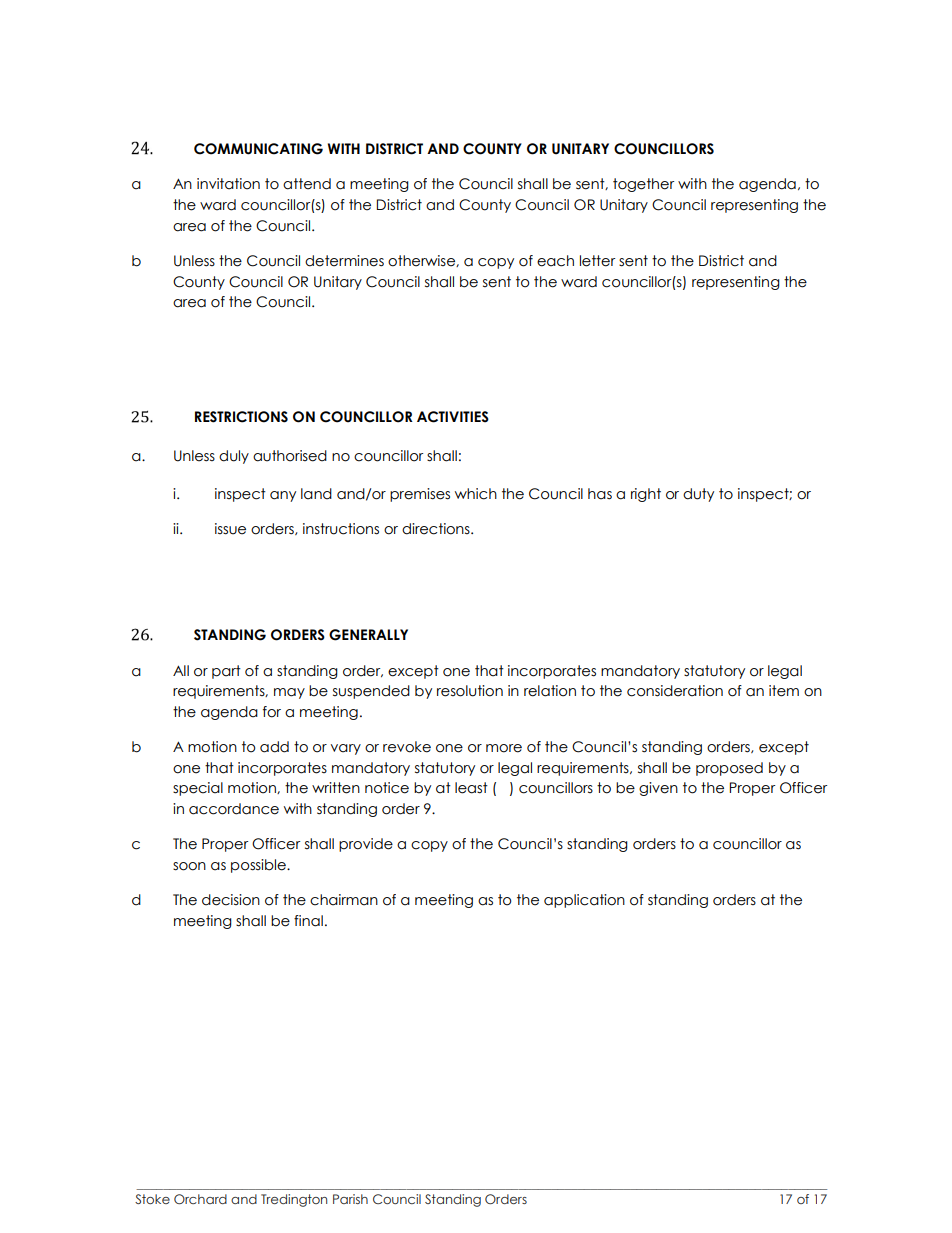  What do you see at coordinates (470, 691) in the screenshot?
I see `resolution` at bounding box center [470, 691].
